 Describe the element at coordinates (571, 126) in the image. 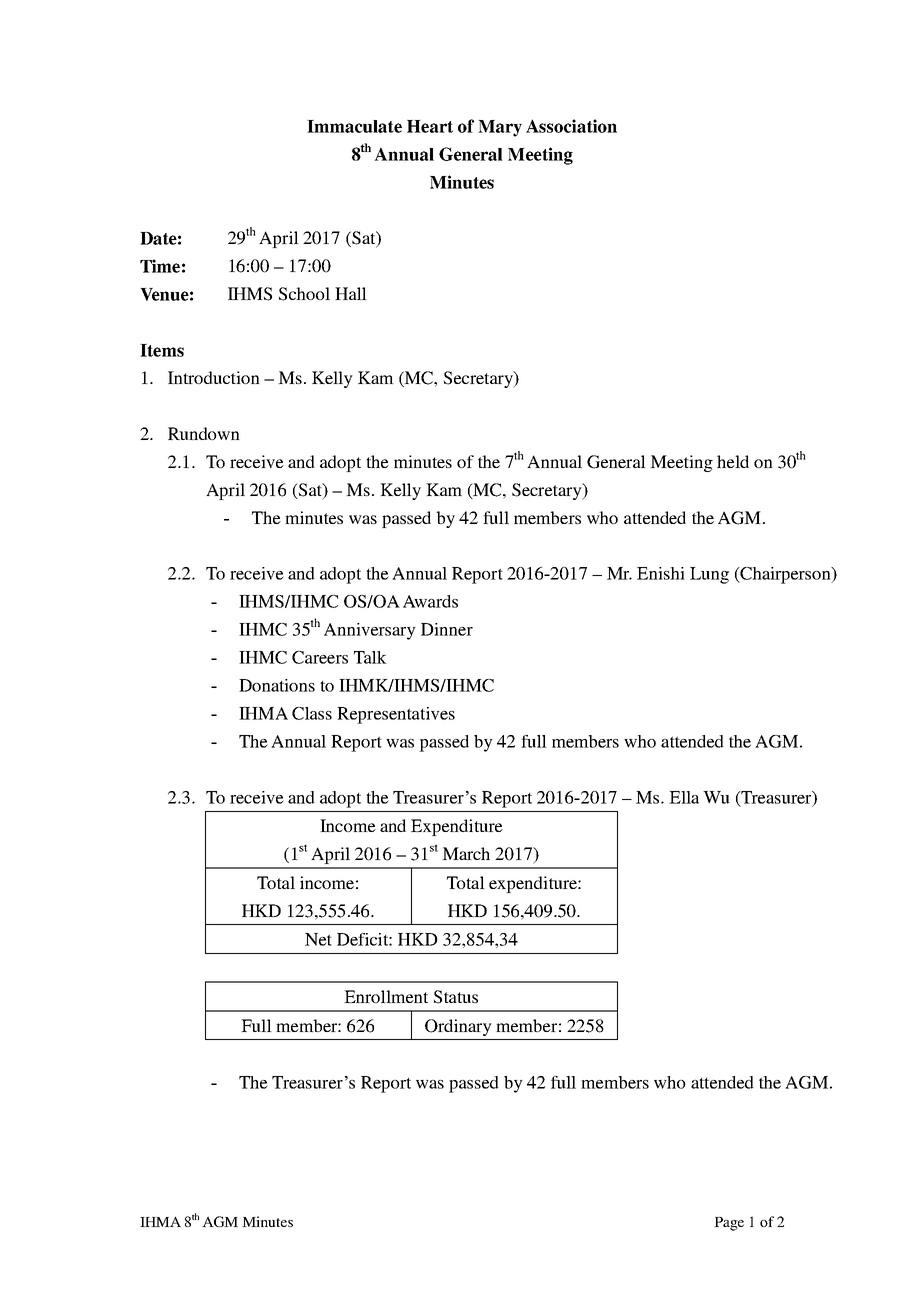

I see `Association` at that location.
